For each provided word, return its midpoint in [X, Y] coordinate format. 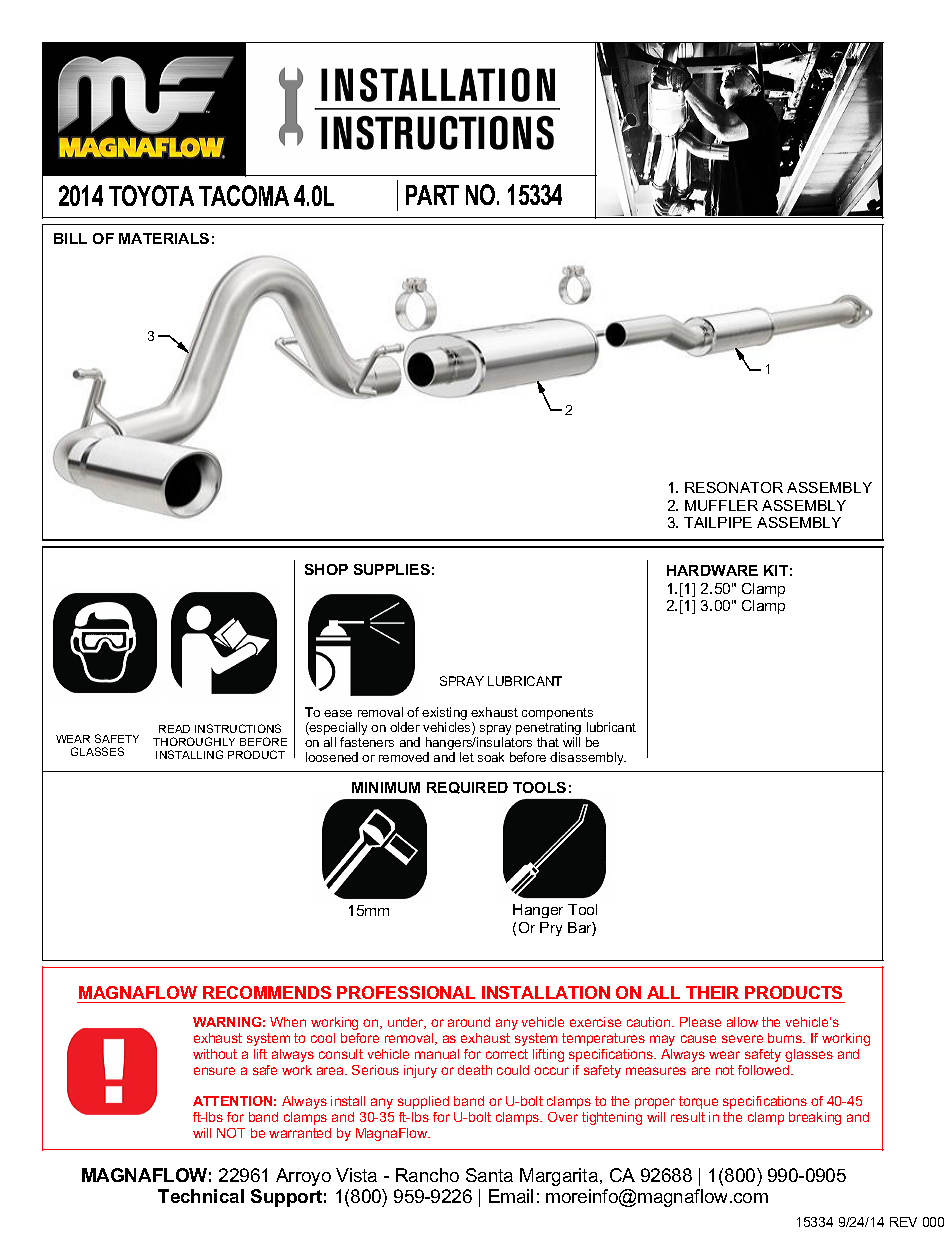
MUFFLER [721, 505]
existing [444, 713]
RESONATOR [734, 487]
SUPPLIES [392, 569]
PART [432, 195]
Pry [551, 929]
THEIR [712, 992]
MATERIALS [164, 238]
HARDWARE [712, 570]
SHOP [326, 569]
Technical [201, 1196]
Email [511, 1196]
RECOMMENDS [267, 994]
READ [174, 729]
